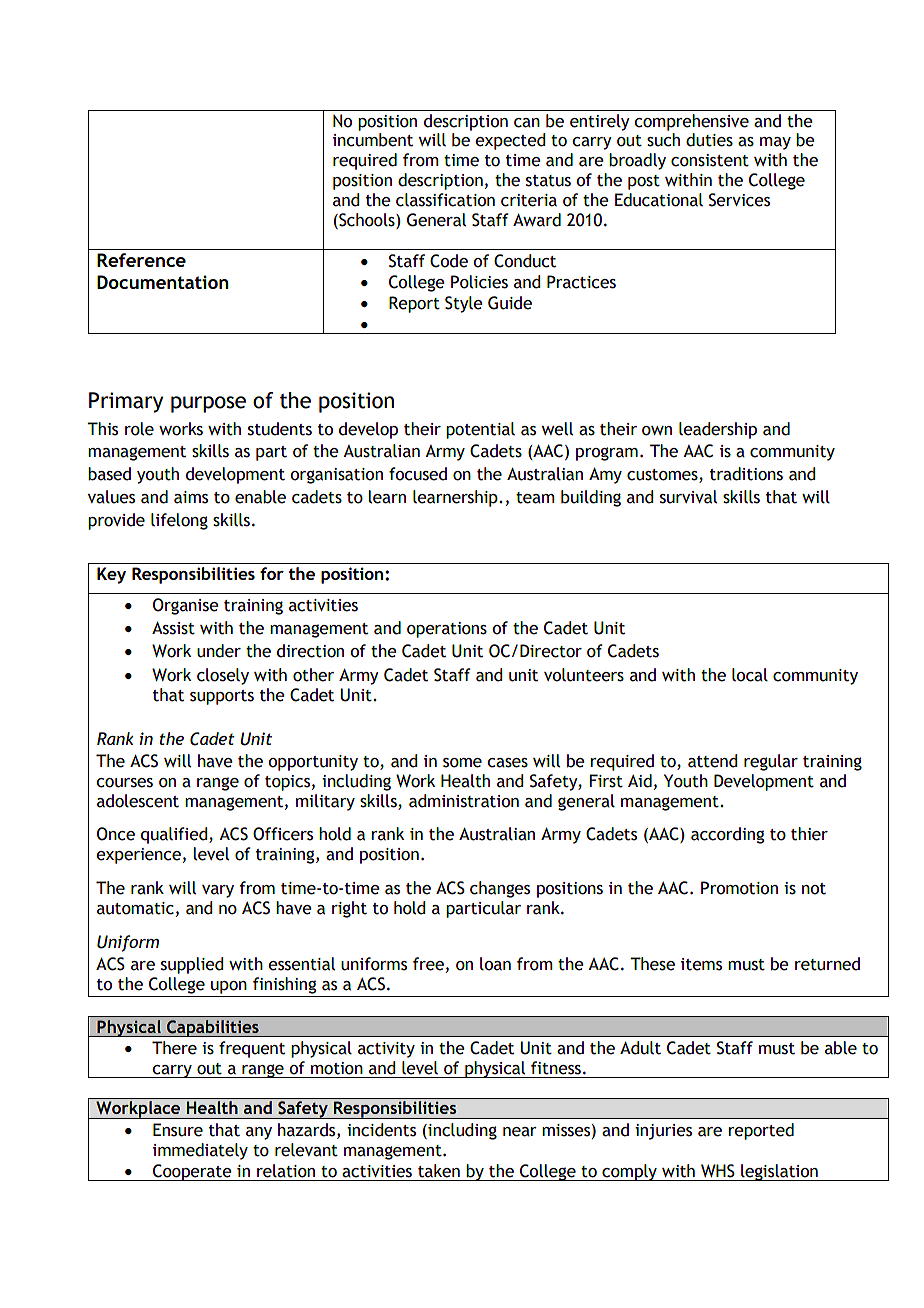 This page has width=924, height=1308. Describe the element at coordinates (510, 141) in the page. I see `expected` at that location.
